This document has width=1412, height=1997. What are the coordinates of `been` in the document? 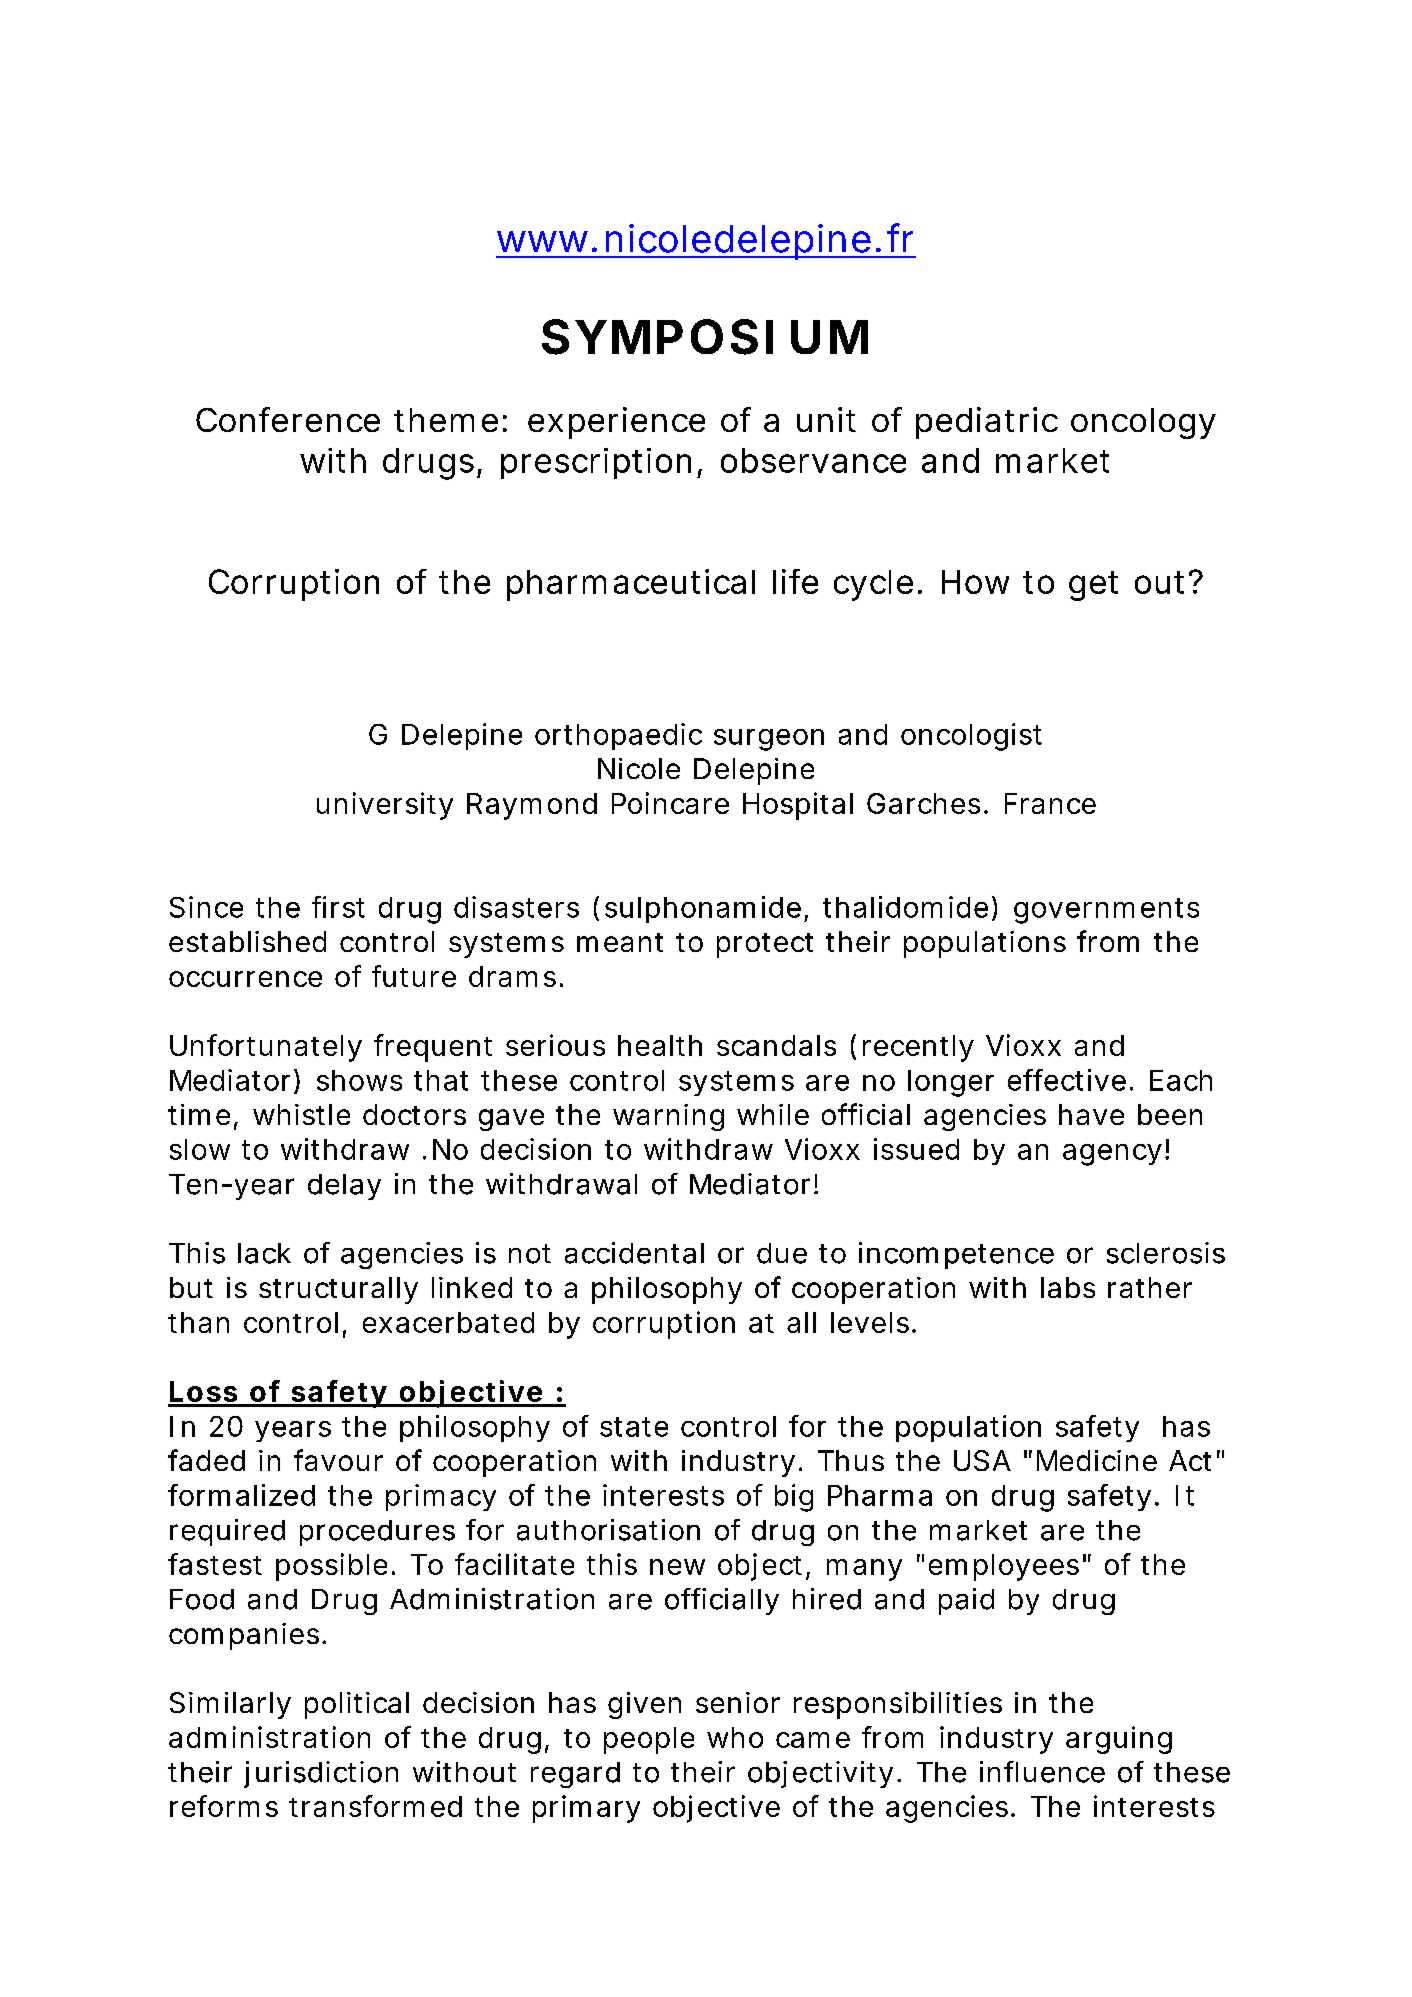 It's located at (1168, 1114).
